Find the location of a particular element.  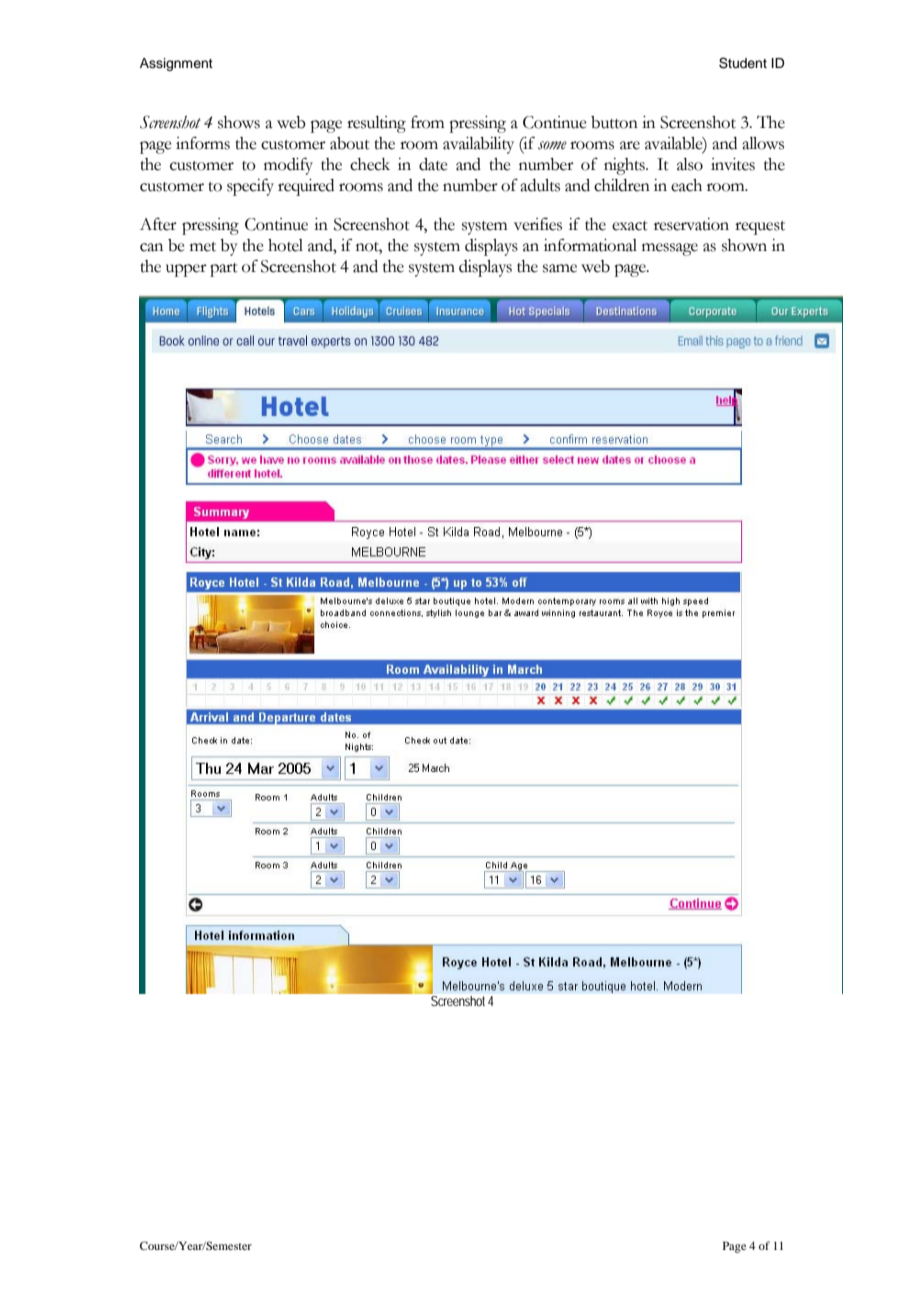

message is located at coordinates (670, 249).
